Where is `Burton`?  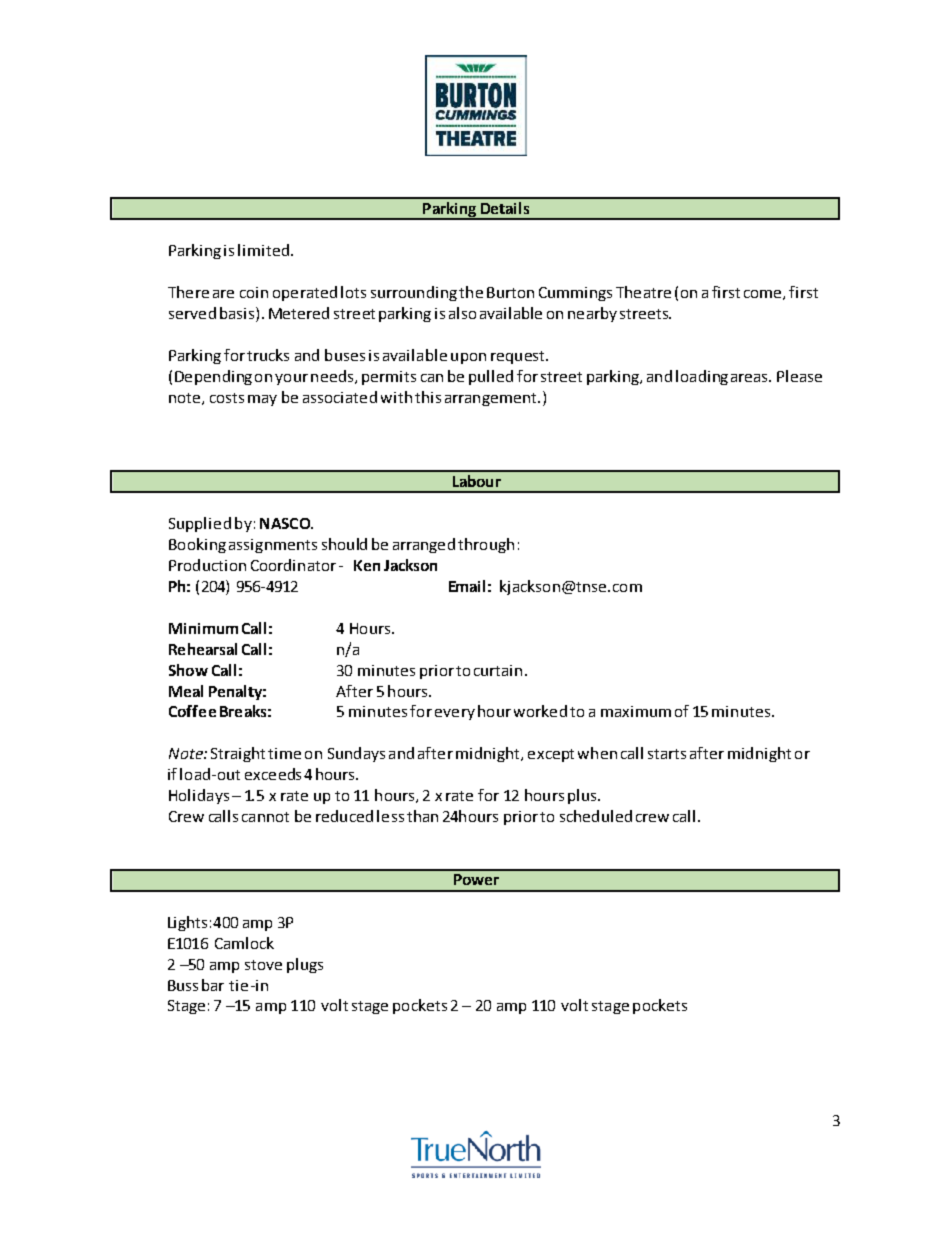
Burton is located at coordinates (510, 292).
